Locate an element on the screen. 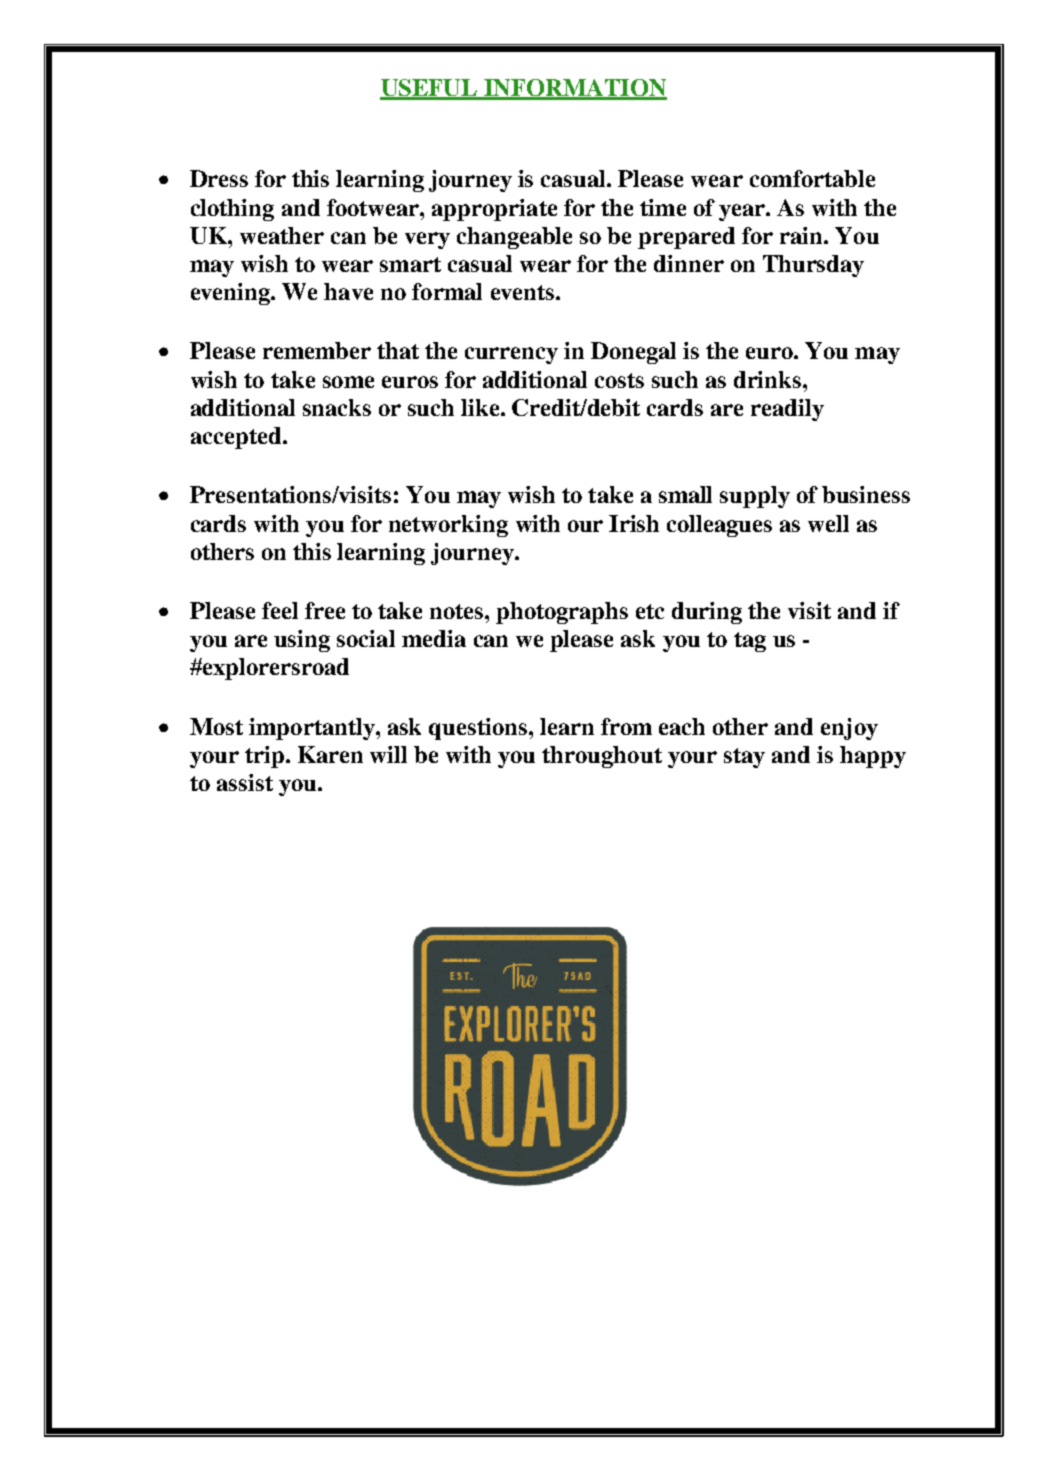 Image resolution: width=1047 pixels, height=1480 pixels. USEFUL is located at coordinates (430, 89).
